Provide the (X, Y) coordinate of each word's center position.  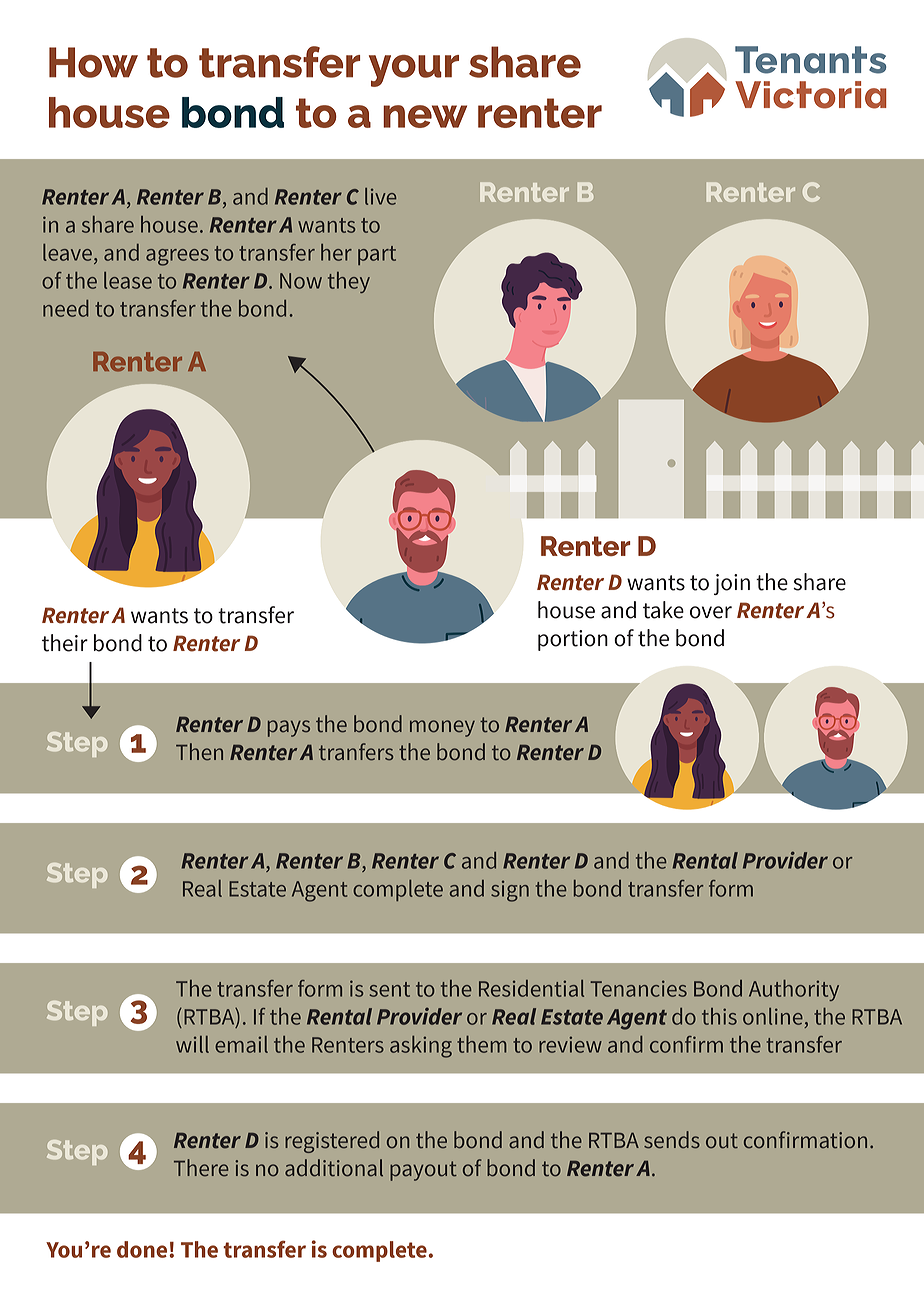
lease (128, 280)
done (143, 1249)
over (711, 612)
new (425, 116)
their (65, 643)
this (719, 1016)
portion (573, 640)
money (442, 728)
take (663, 610)
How (93, 62)
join (732, 584)
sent (389, 989)
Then (199, 752)
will (192, 1044)
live (380, 196)
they (349, 282)
